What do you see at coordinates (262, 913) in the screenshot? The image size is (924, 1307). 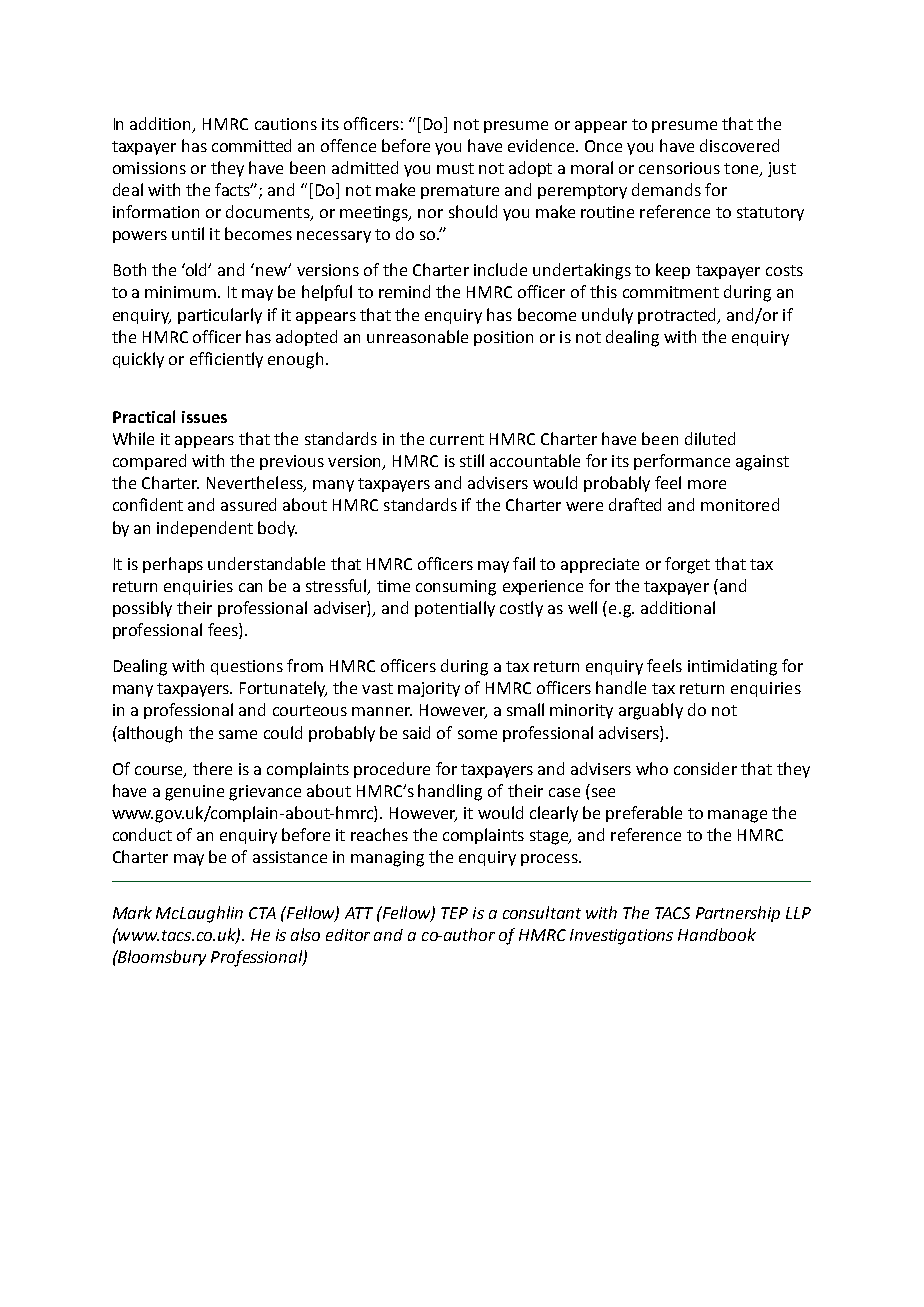 I see `CTA` at bounding box center [262, 913].
